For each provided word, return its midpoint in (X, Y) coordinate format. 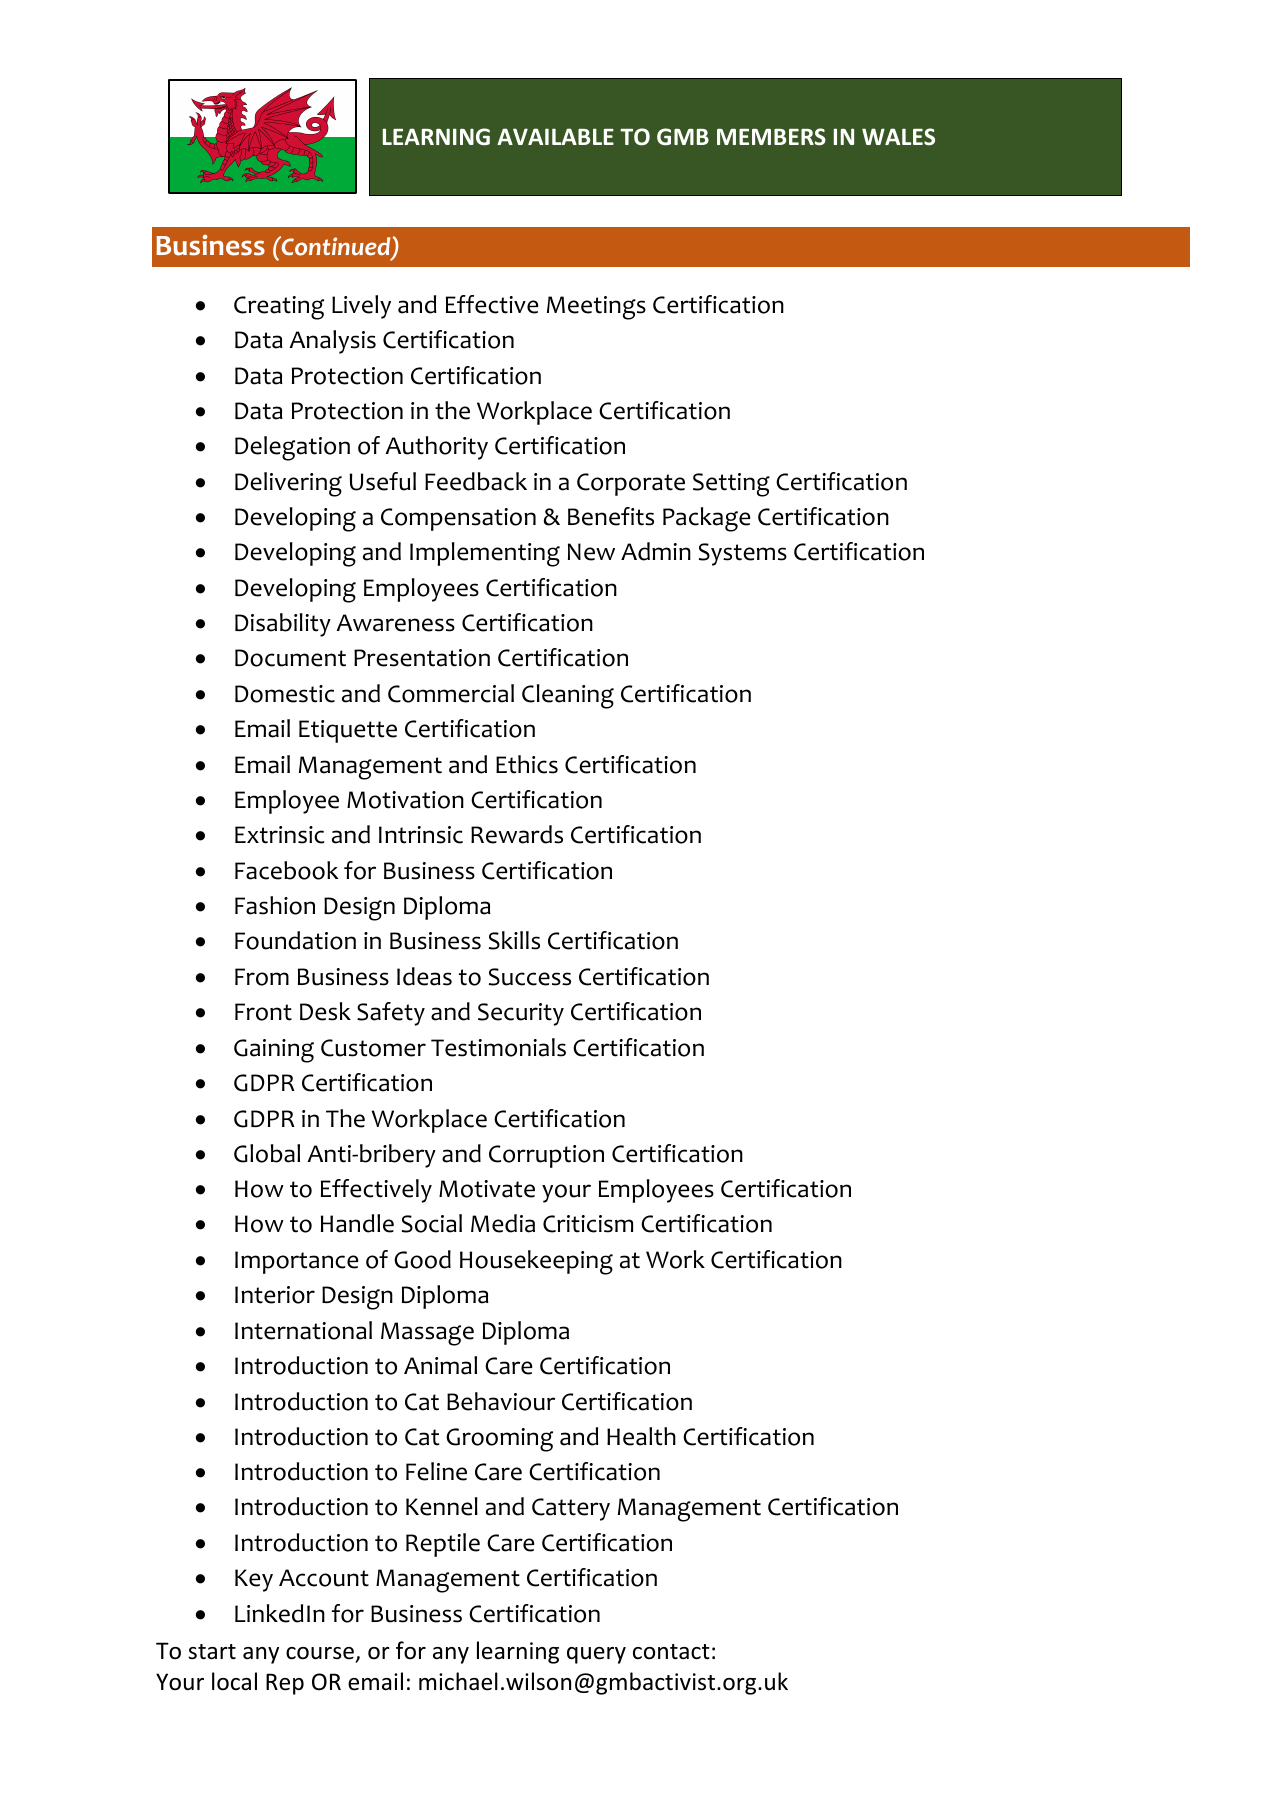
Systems (743, 554)
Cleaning (568, 696)
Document (290, 658)
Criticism (588, 1224)
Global (267, 1153)
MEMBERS (771, 137)
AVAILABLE (555, 136)
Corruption (546, 1156)
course (320, 1653)
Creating (279, 308)
